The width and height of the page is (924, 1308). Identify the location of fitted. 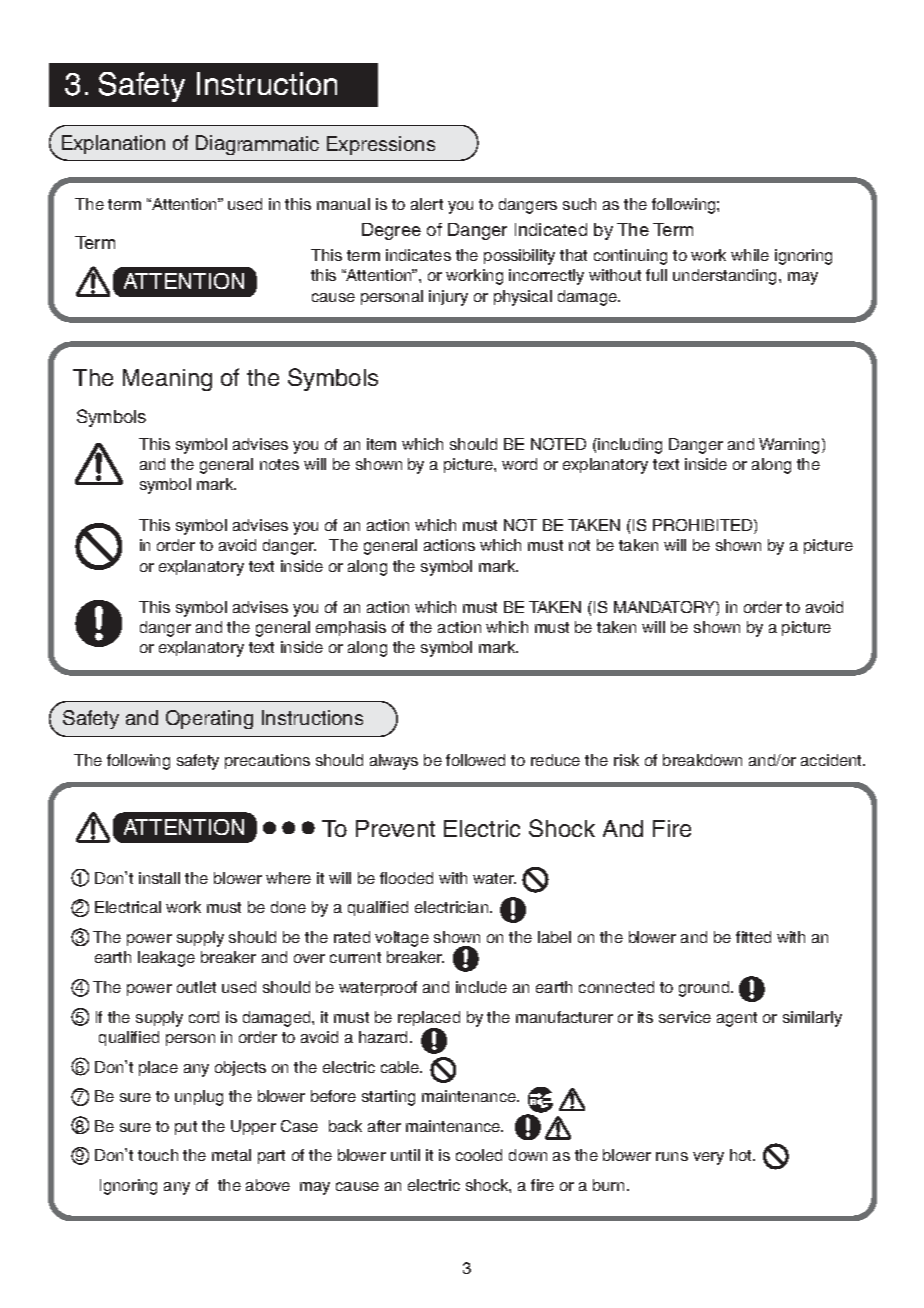
(753, 937).
